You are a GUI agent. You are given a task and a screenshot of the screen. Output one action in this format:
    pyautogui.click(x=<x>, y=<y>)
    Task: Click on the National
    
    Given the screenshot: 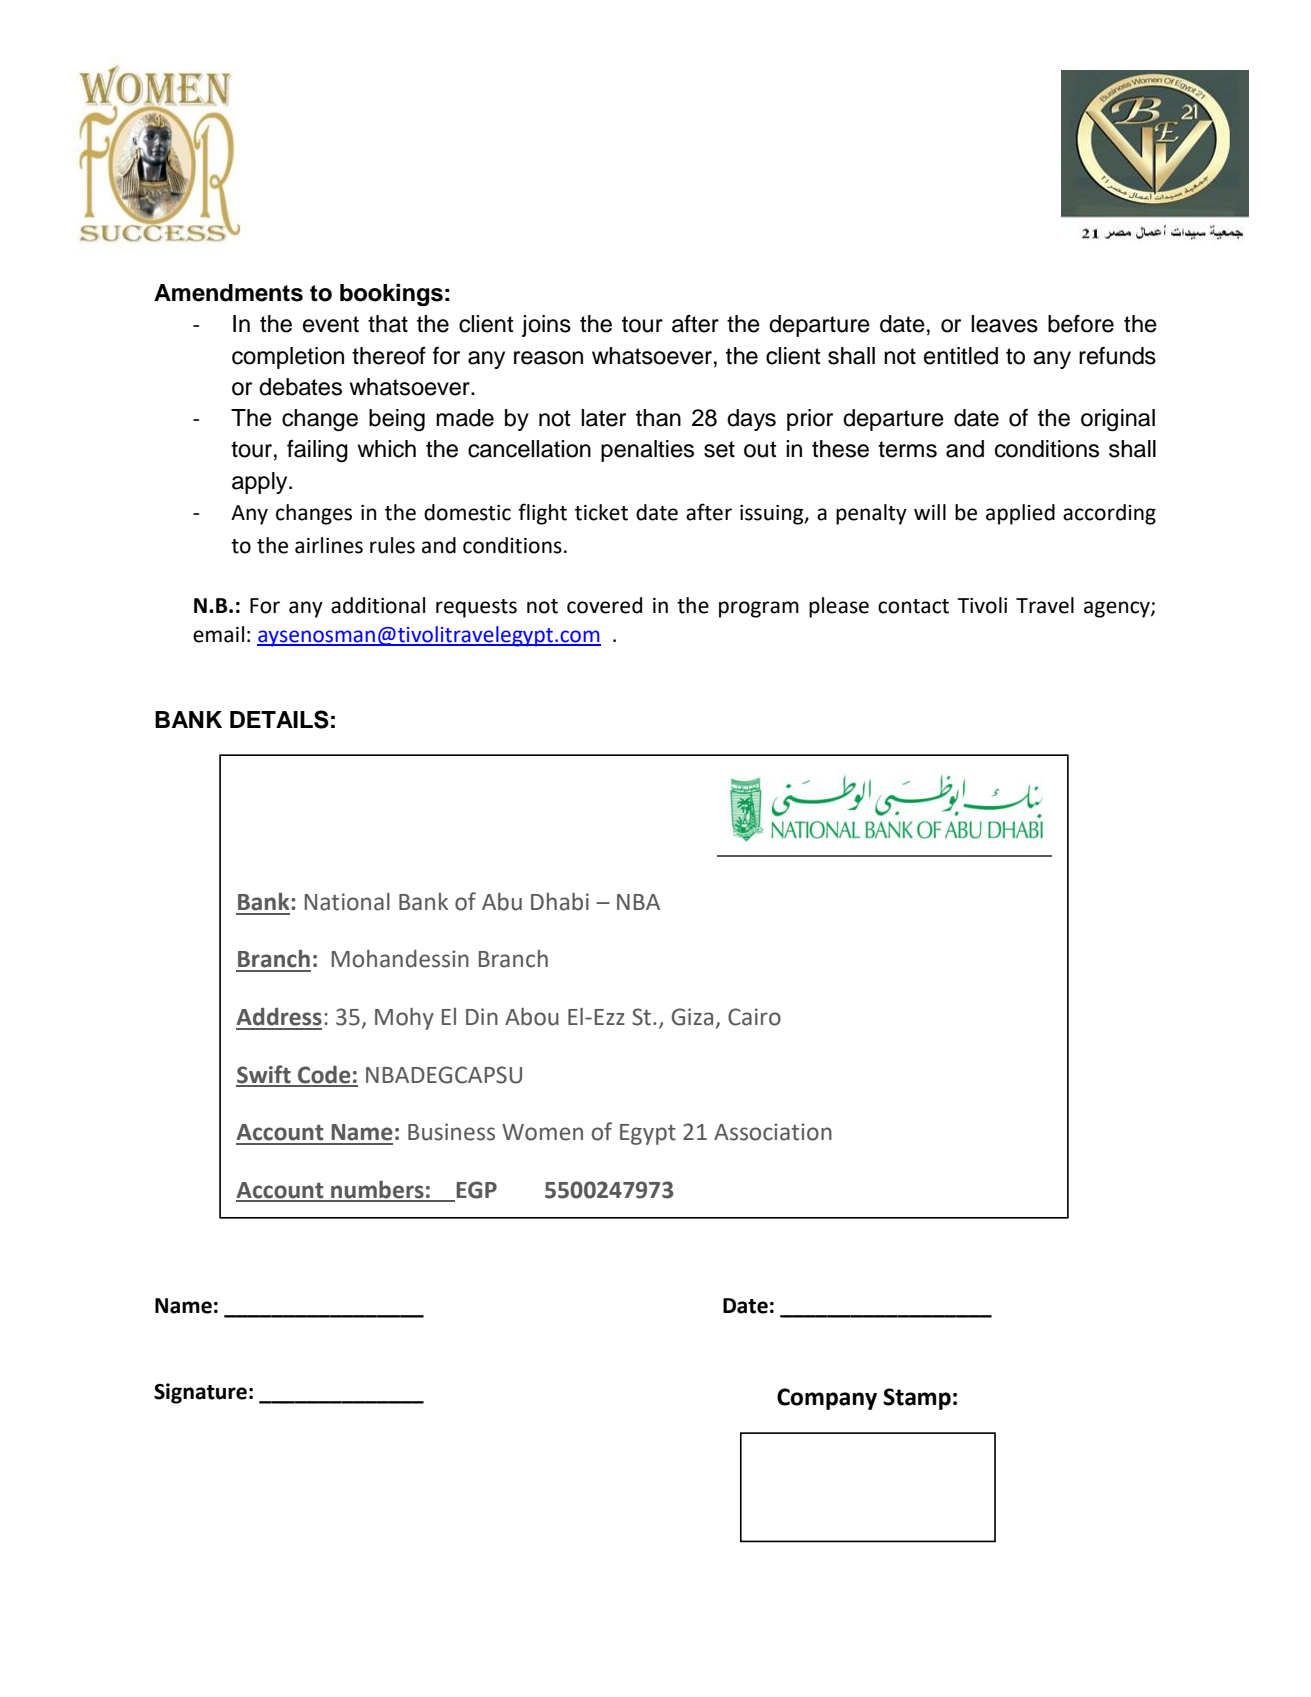 What is the action you would take?
    pyautogui.click(x=347, y=902)
